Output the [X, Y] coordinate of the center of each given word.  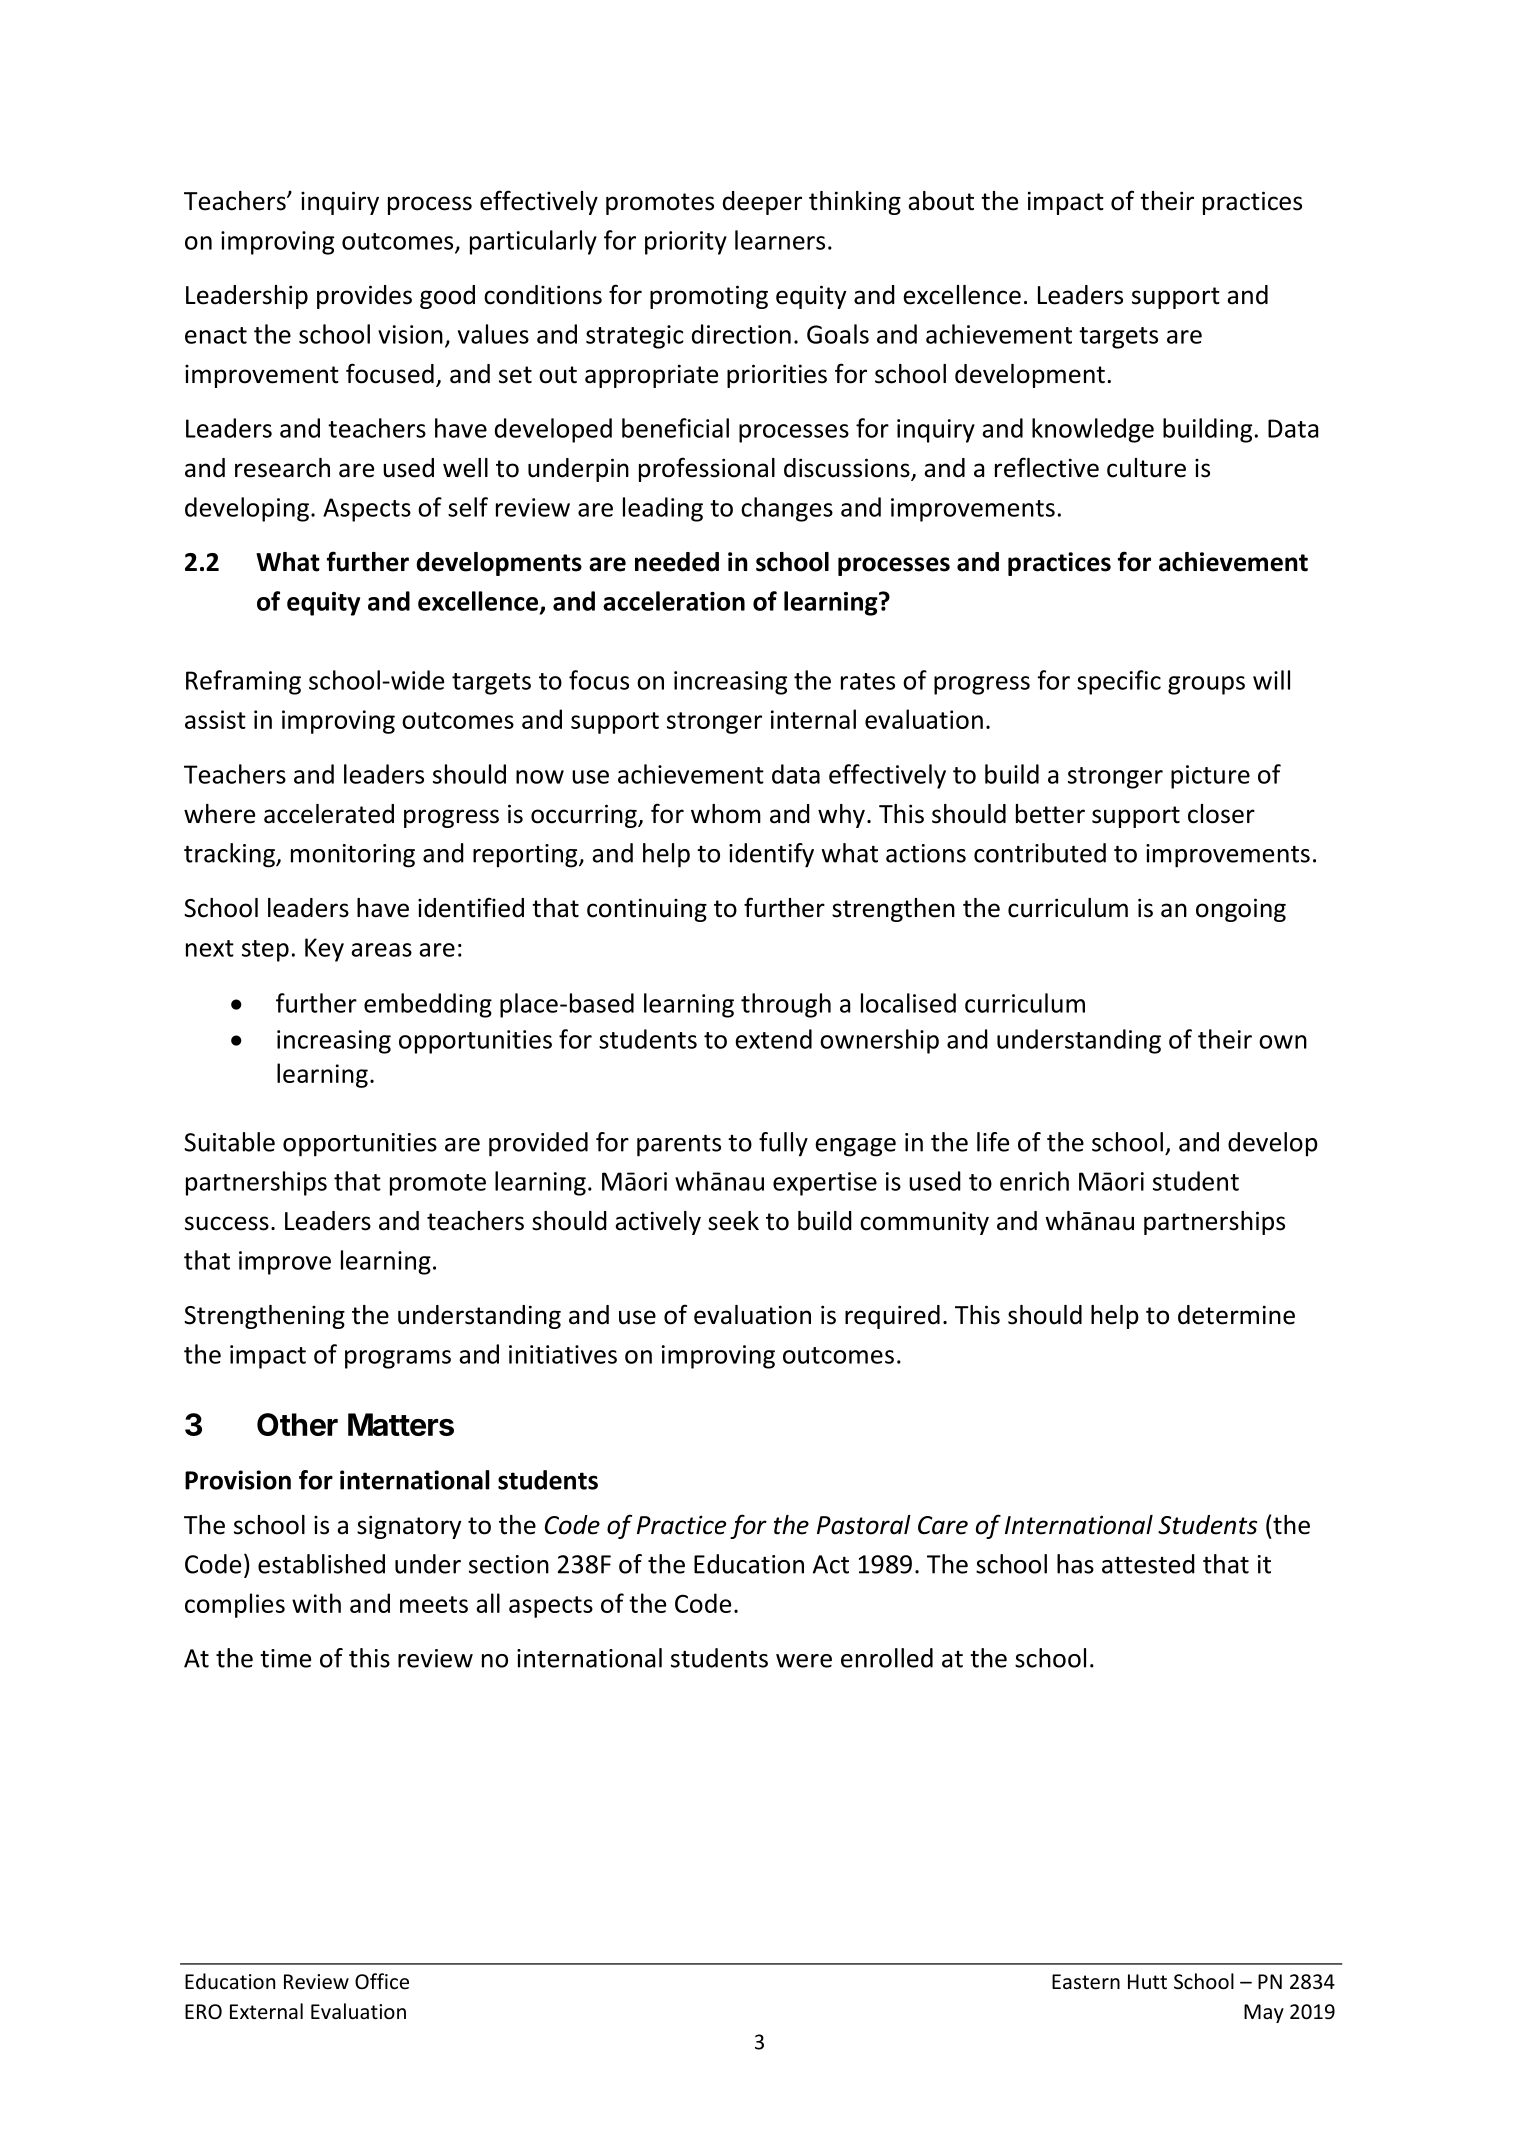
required [892, 1317]
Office [382, 1981]
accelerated [329, 814]
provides [364, 297]
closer [1221, 814]
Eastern [1086, 1982]
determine [1236, 1315]
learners [780, 240]
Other [297, 1424]
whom [726, 814]
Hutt [1147, 1981]
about [941, 201]
